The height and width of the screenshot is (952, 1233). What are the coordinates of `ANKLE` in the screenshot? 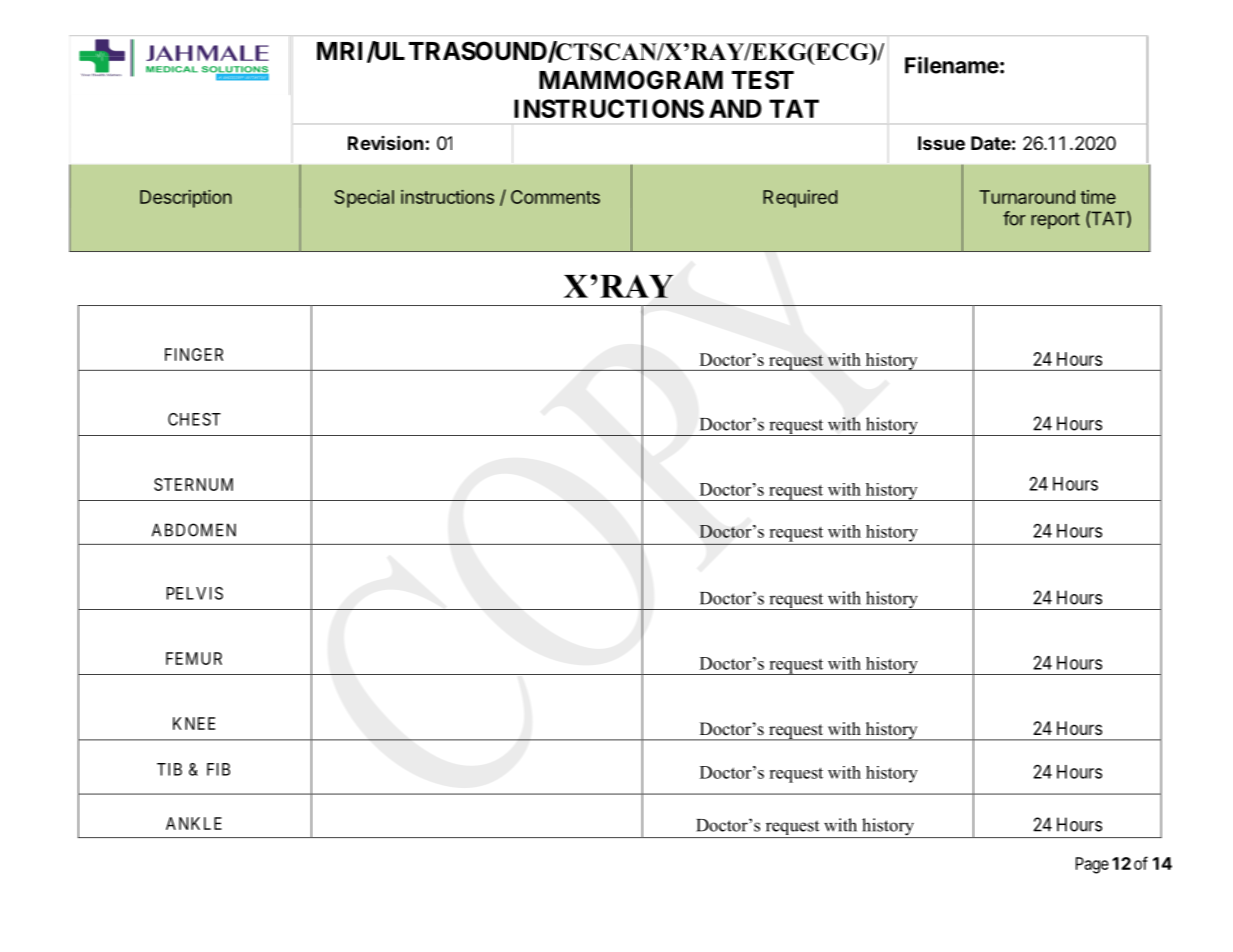 It's located at (194, 823).
